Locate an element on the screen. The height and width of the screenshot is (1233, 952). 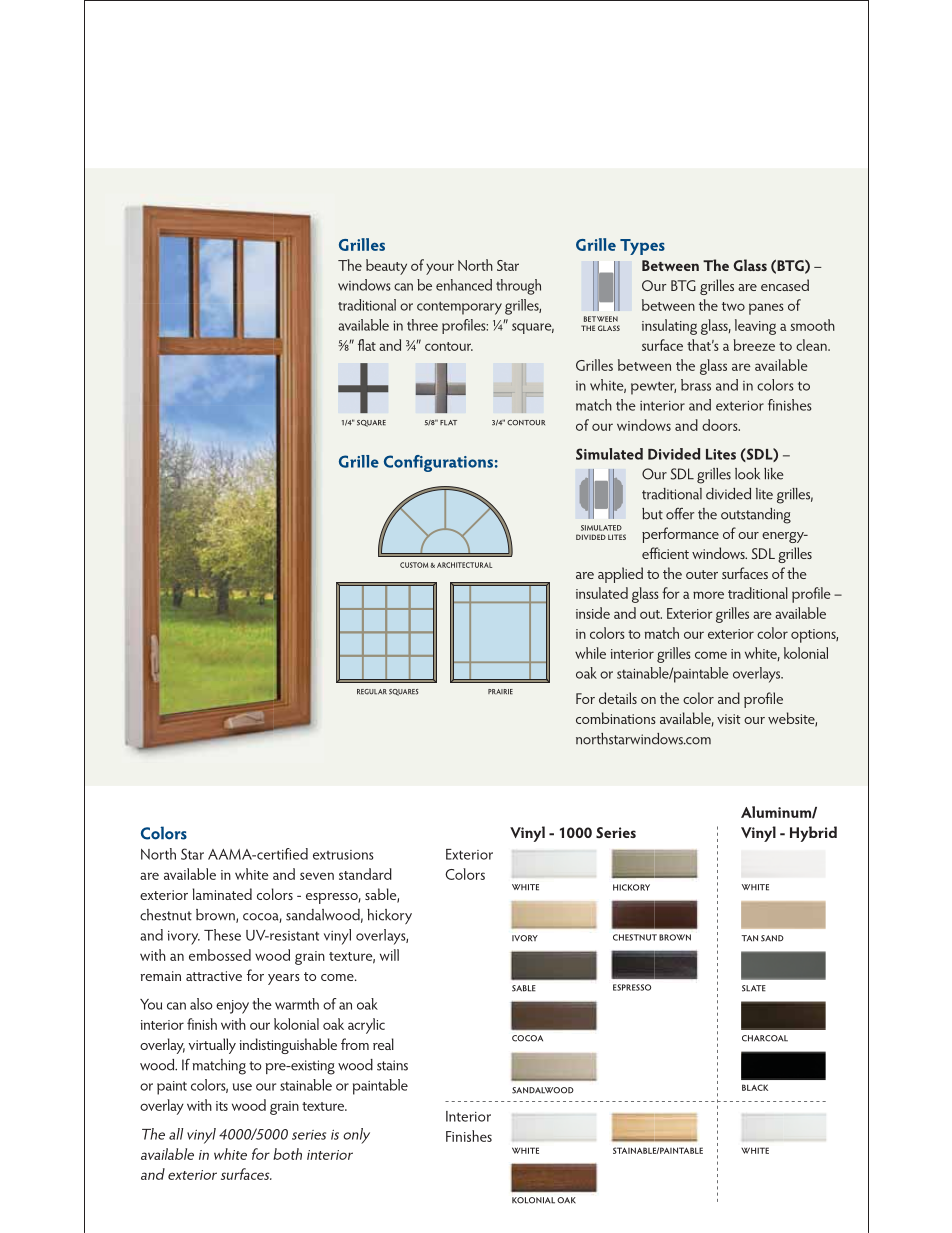
standard is located at coordinates (365, 874).
